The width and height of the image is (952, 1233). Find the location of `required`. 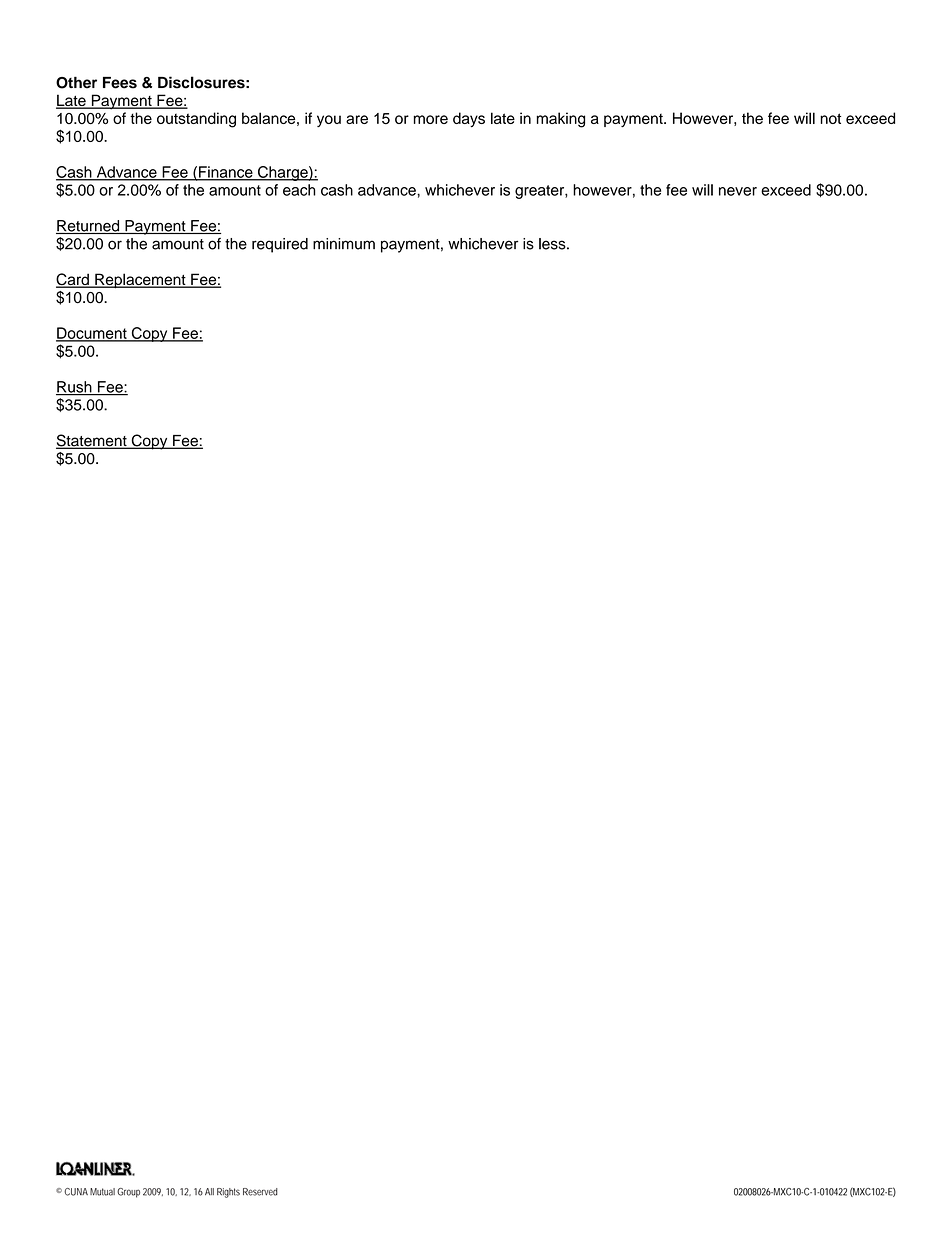

required is located at coordinates (280, 245).
